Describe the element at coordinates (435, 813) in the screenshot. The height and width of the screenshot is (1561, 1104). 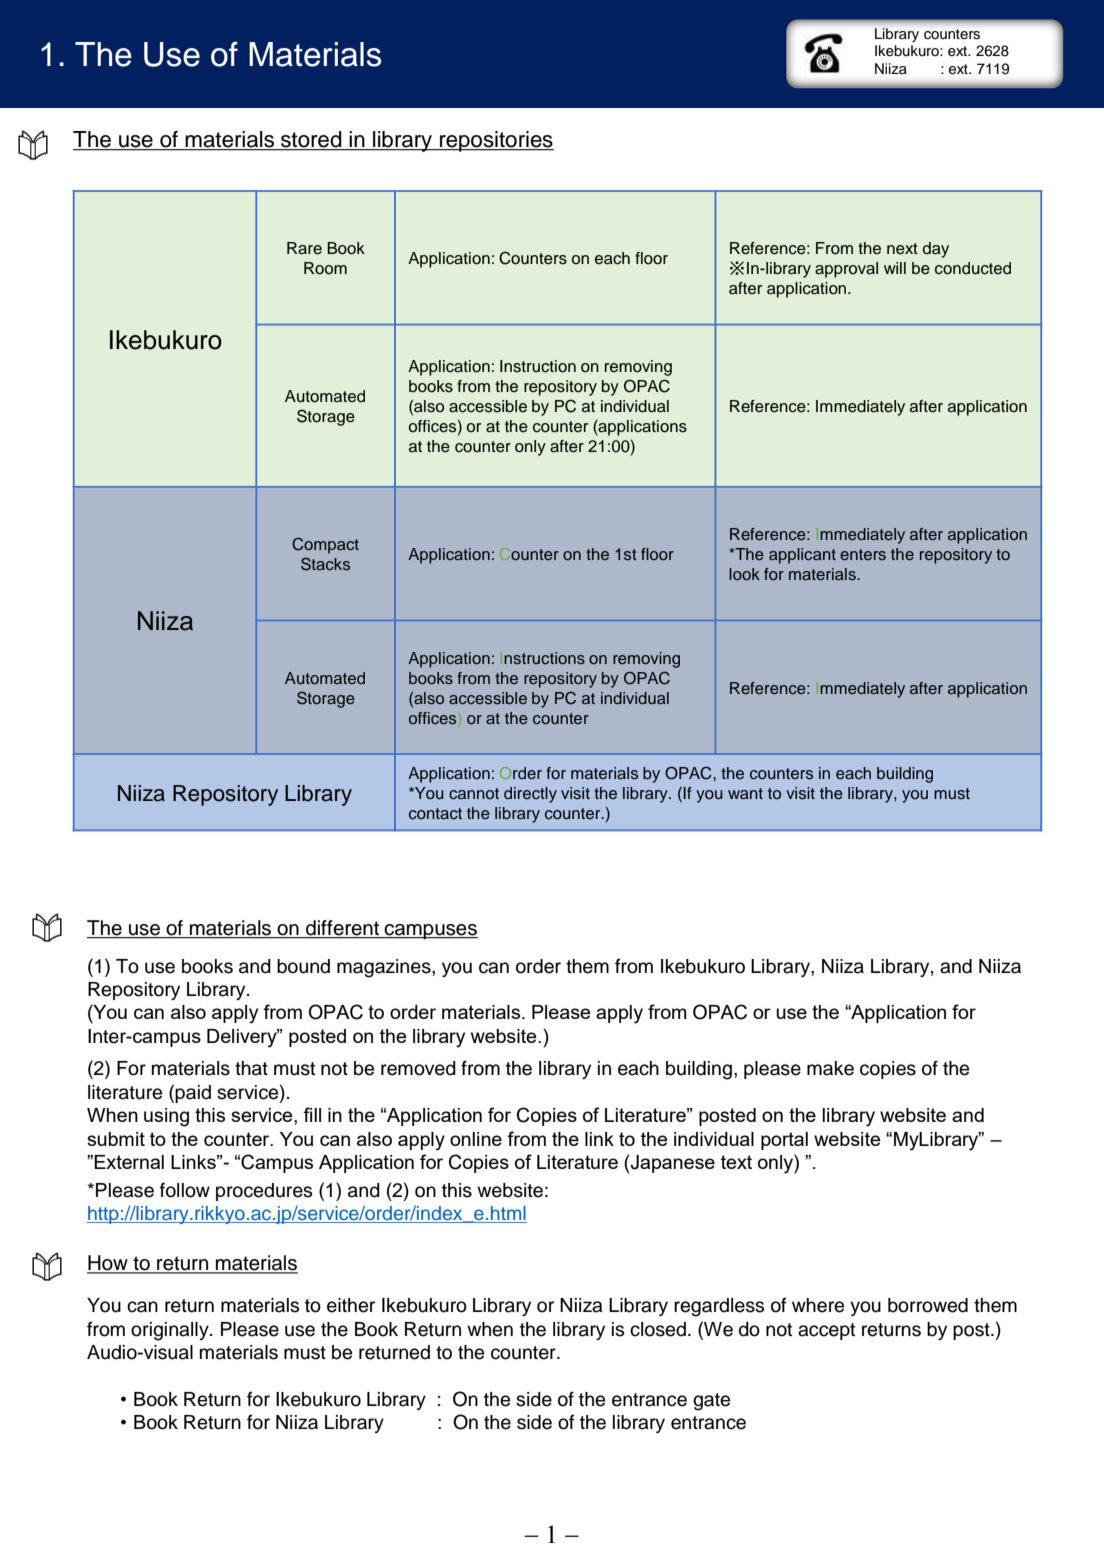
I see `contact` at that location.
